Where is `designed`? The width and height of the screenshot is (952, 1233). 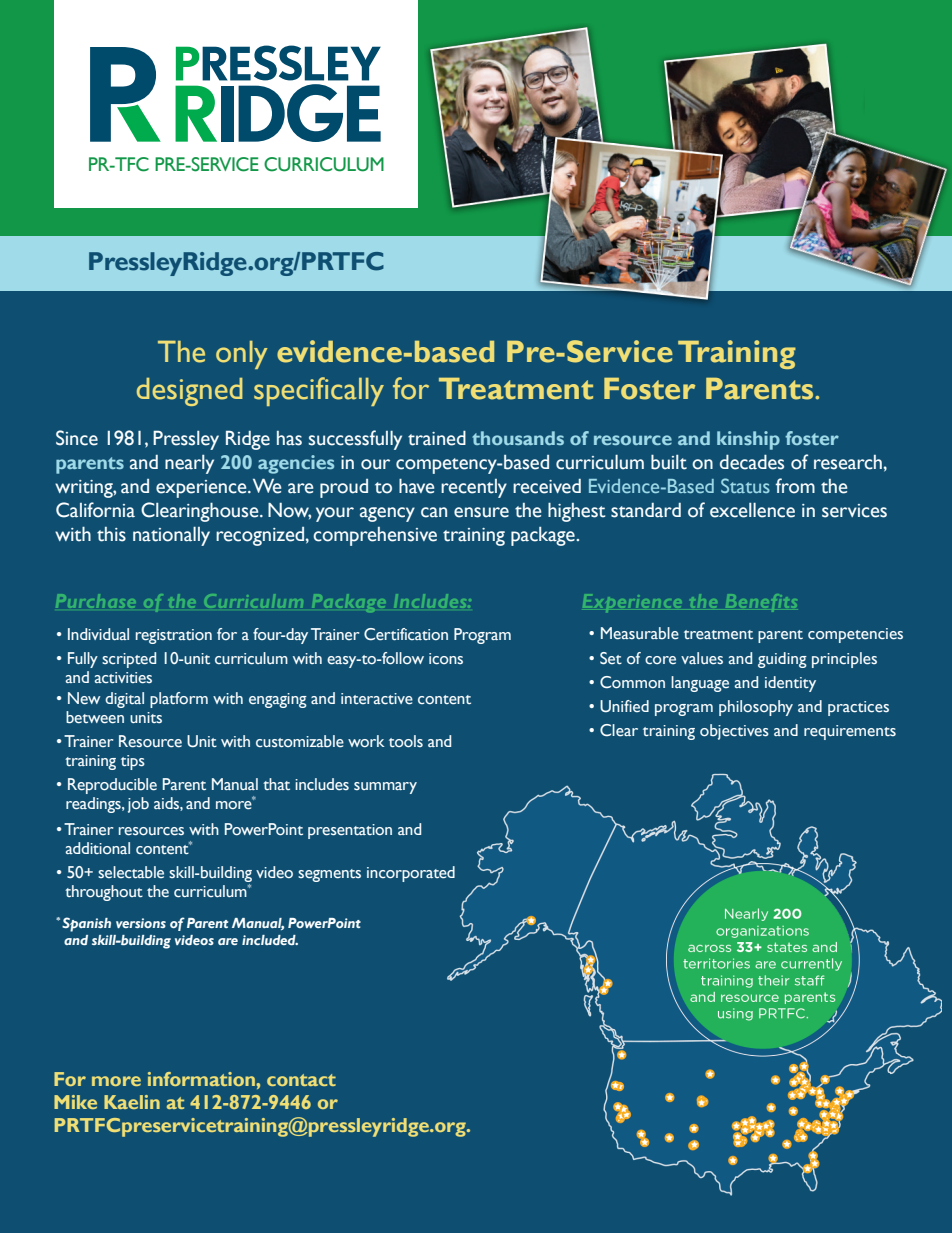 designed is located at coordinates (190, 392).
